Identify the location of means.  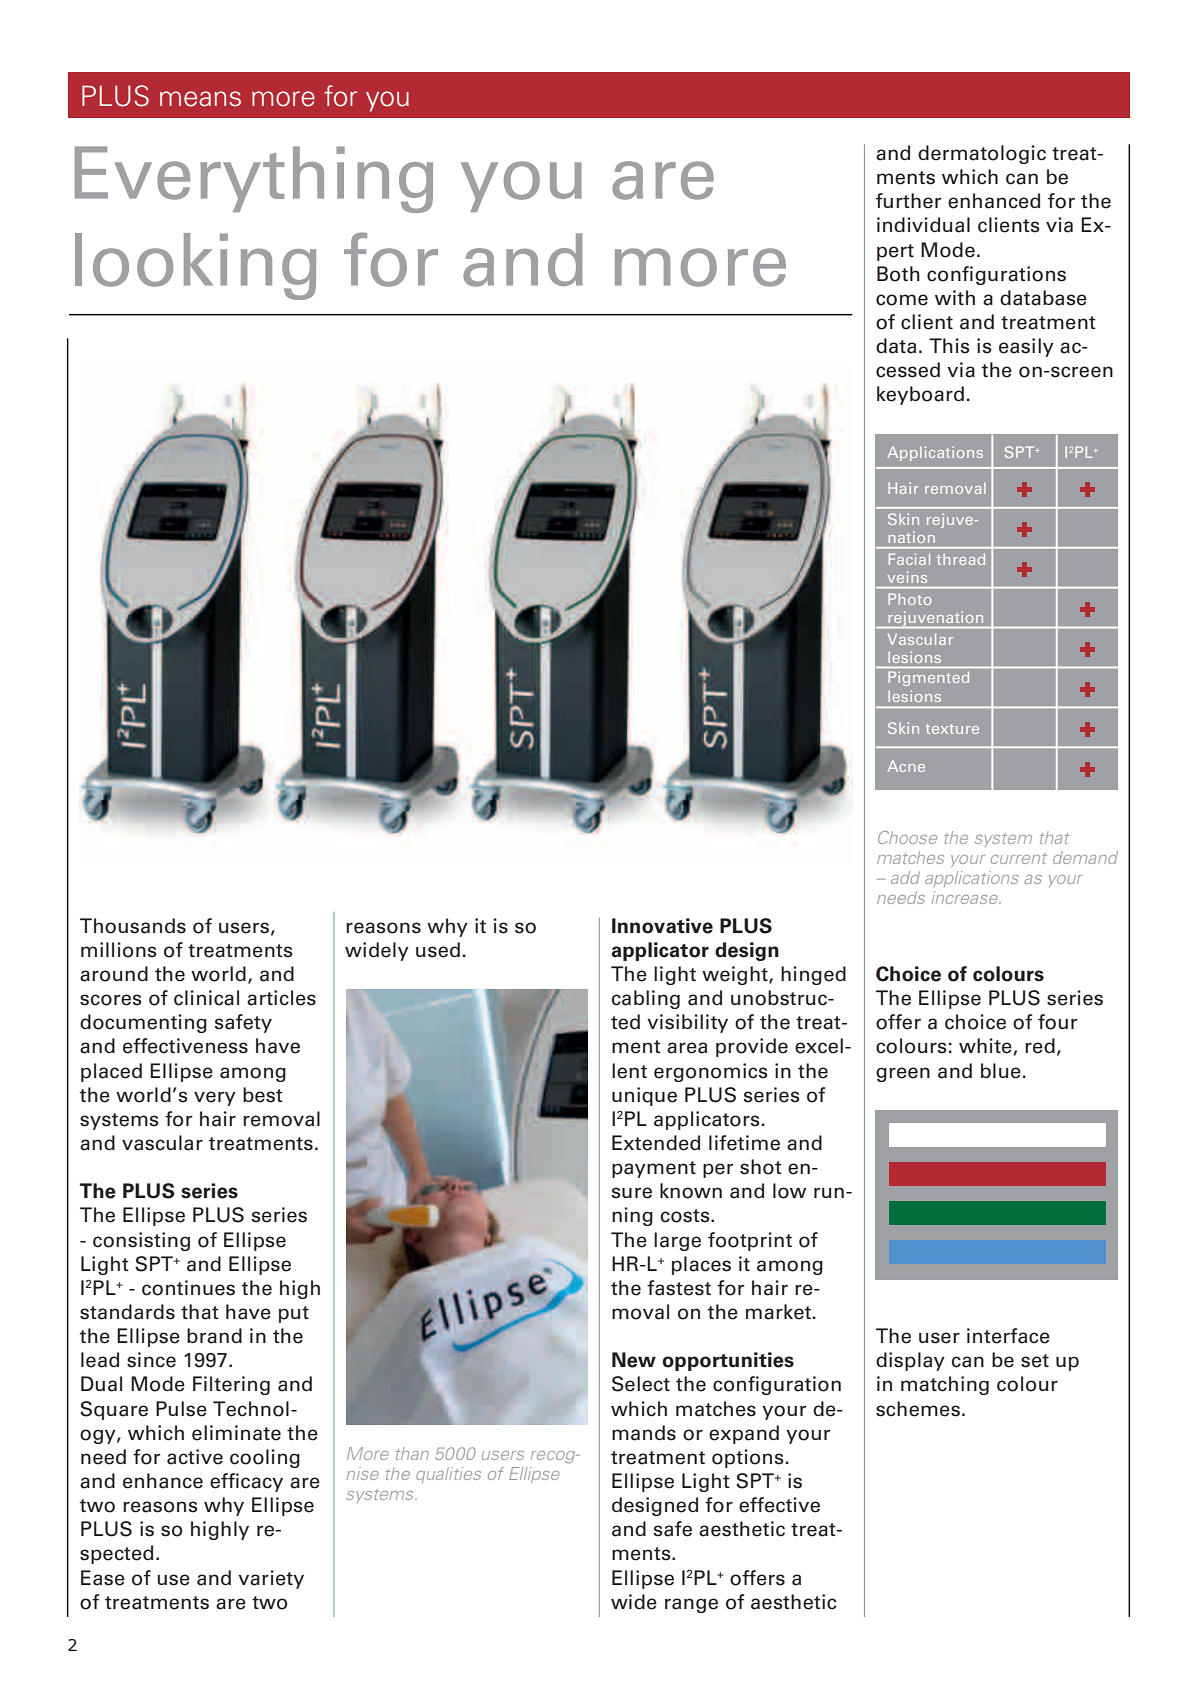
(200, 99).
